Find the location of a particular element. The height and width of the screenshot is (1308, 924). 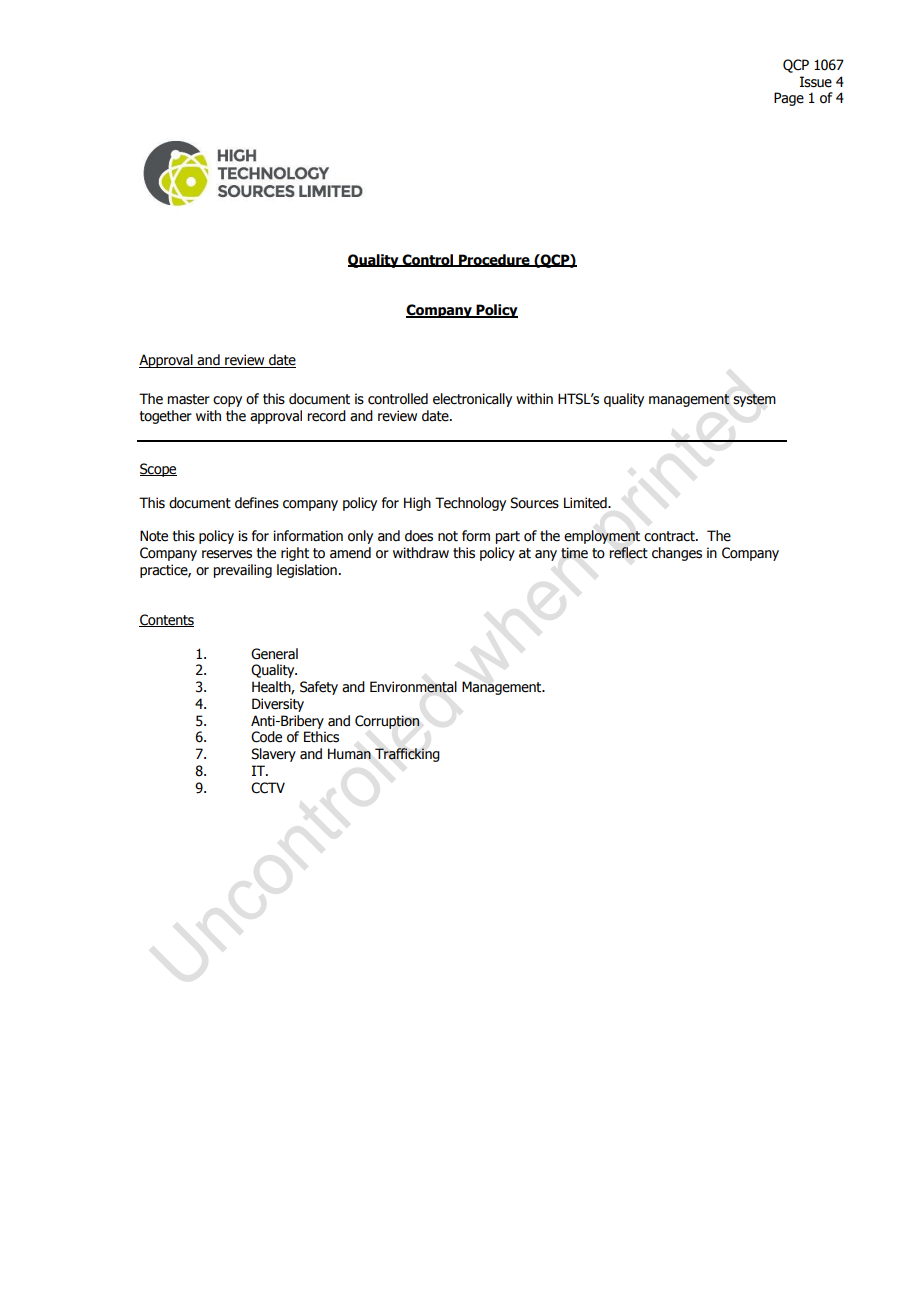

Procedure is located at coordinates (494, 260).
